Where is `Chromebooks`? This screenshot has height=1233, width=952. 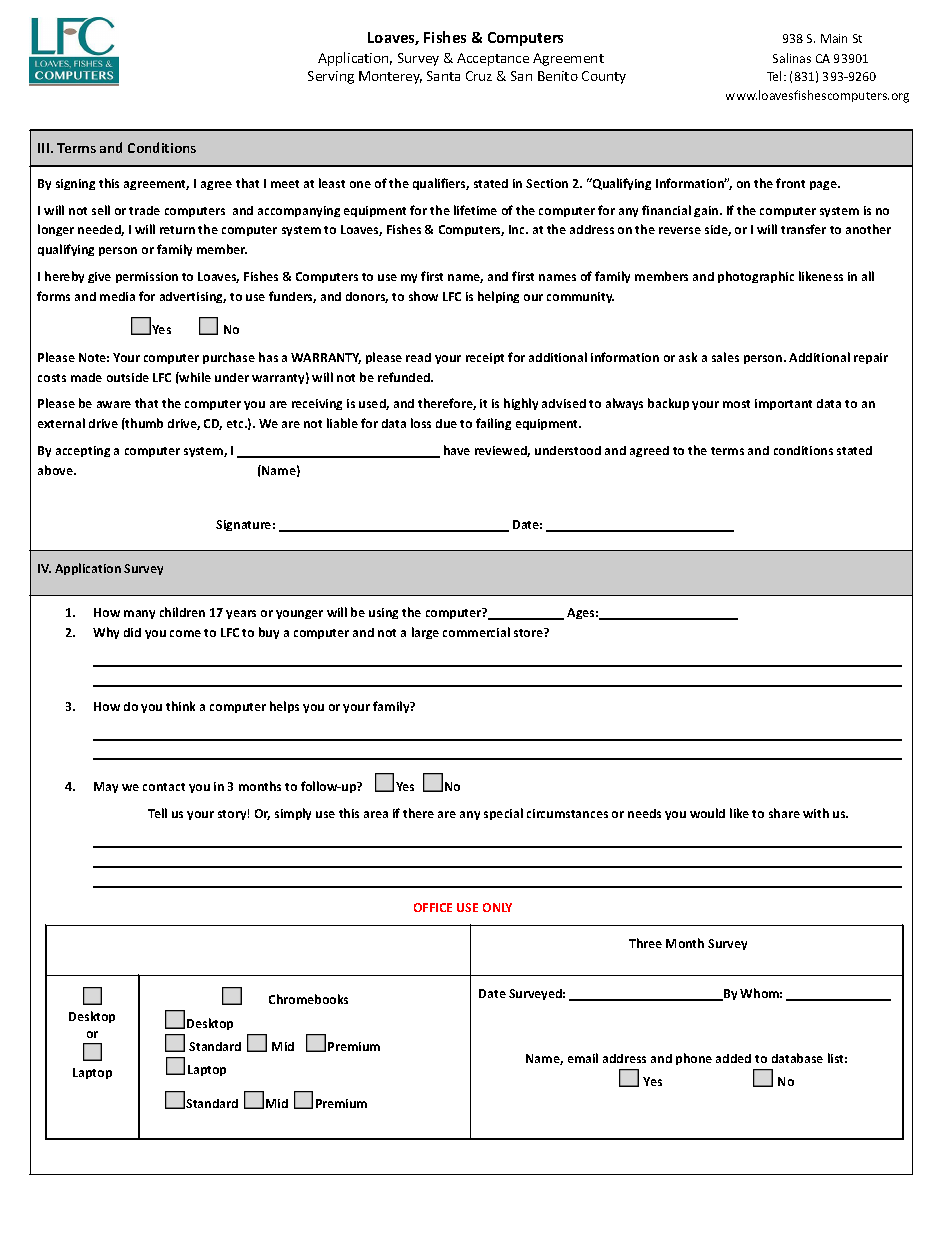
Chromebooks is located at coordinates (308, 999).
